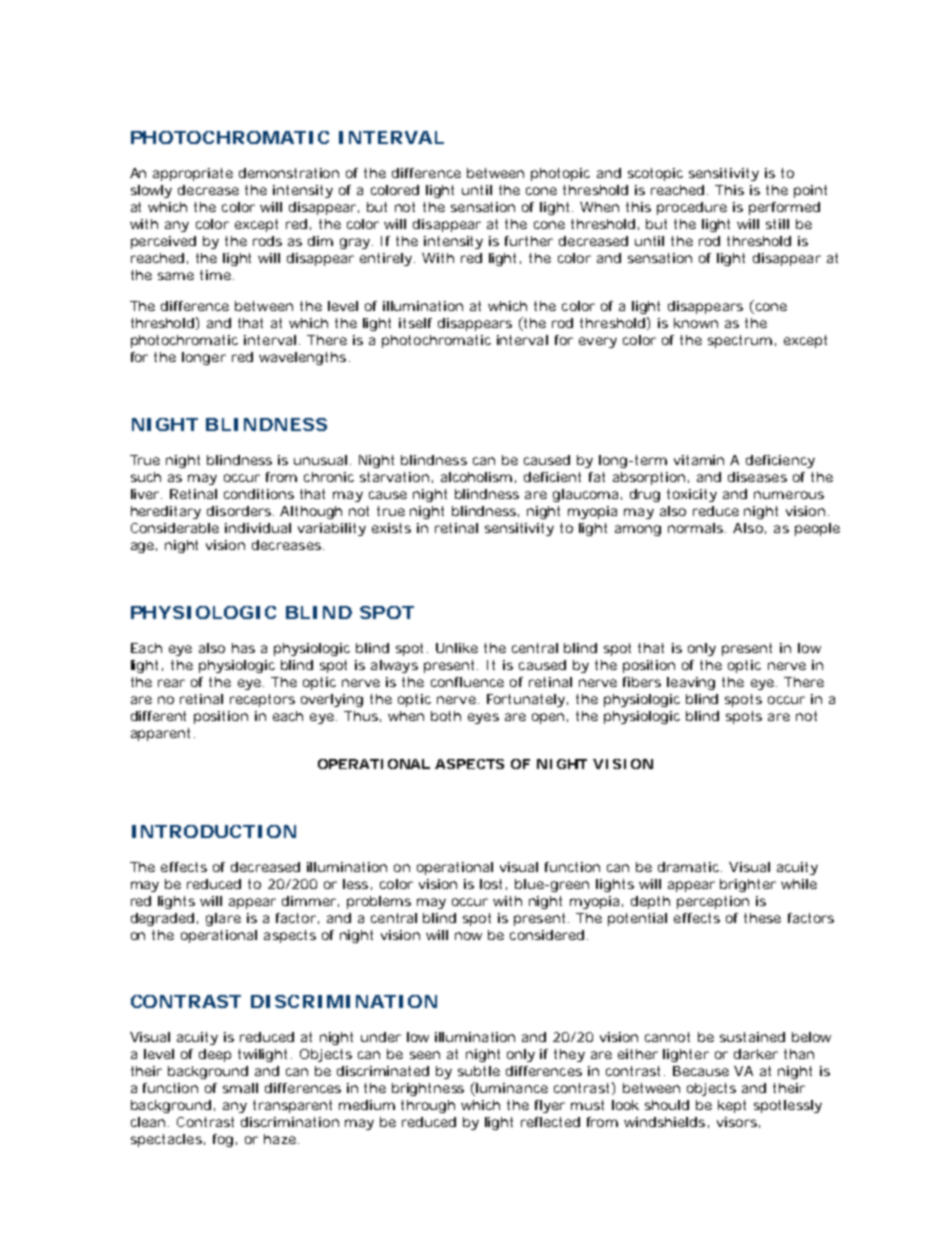 This screenshot has height=1233, width=952. I want to click on appropriate, so click(193, 174).
